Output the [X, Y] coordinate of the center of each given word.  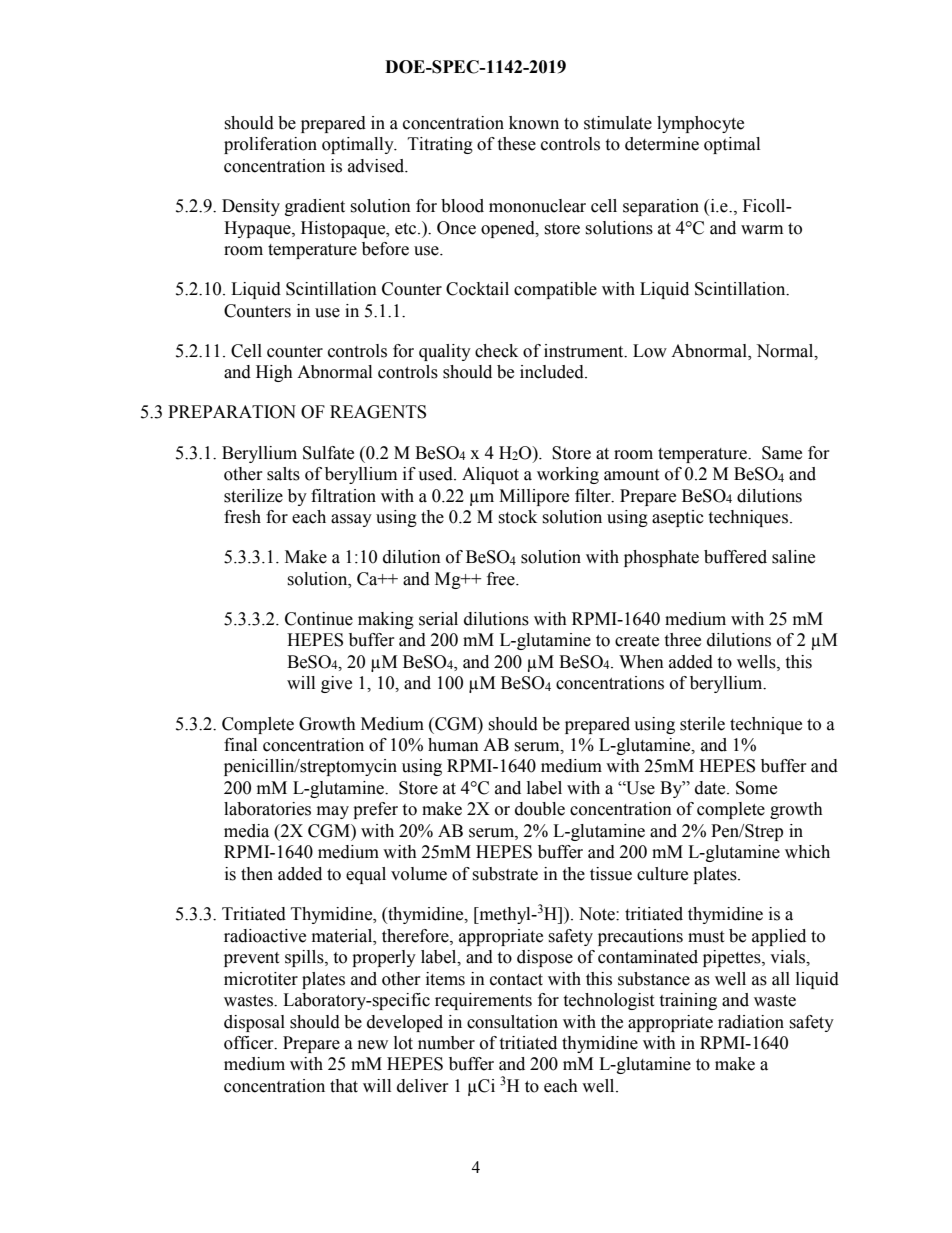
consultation [512, 1022]
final [240, 745]
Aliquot [490, 475]
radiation [751, 1022]
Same [782, 453]
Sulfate [328, 453]
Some [756, 788]
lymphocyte [700, 124]
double [540, 809]
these [516, 144]
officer [250, 1043]
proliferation [270, 145]
